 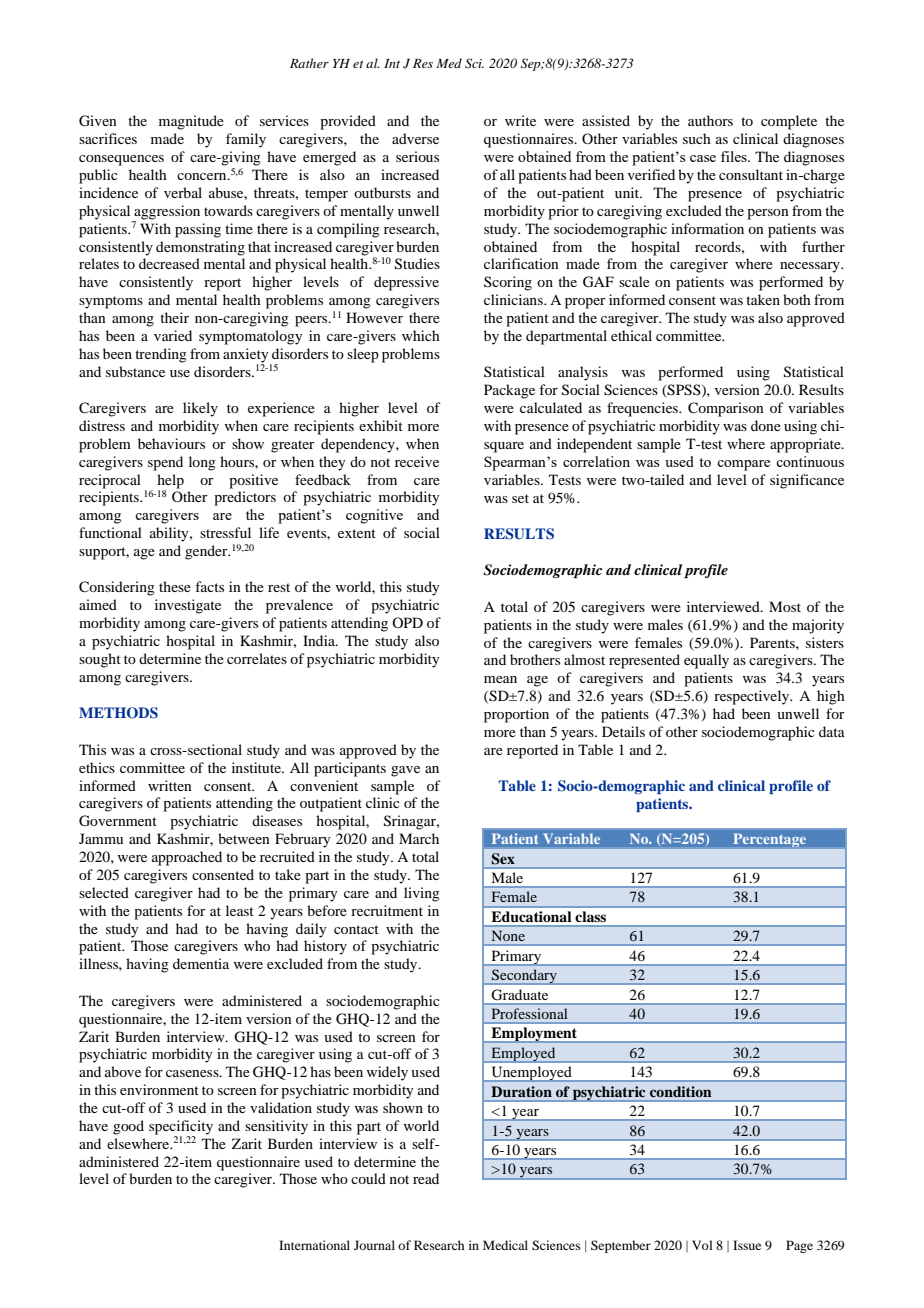 What do you see at coordinates (161, 355) in the screenshot?
I see `trending` at bounding box center [161, 355].
